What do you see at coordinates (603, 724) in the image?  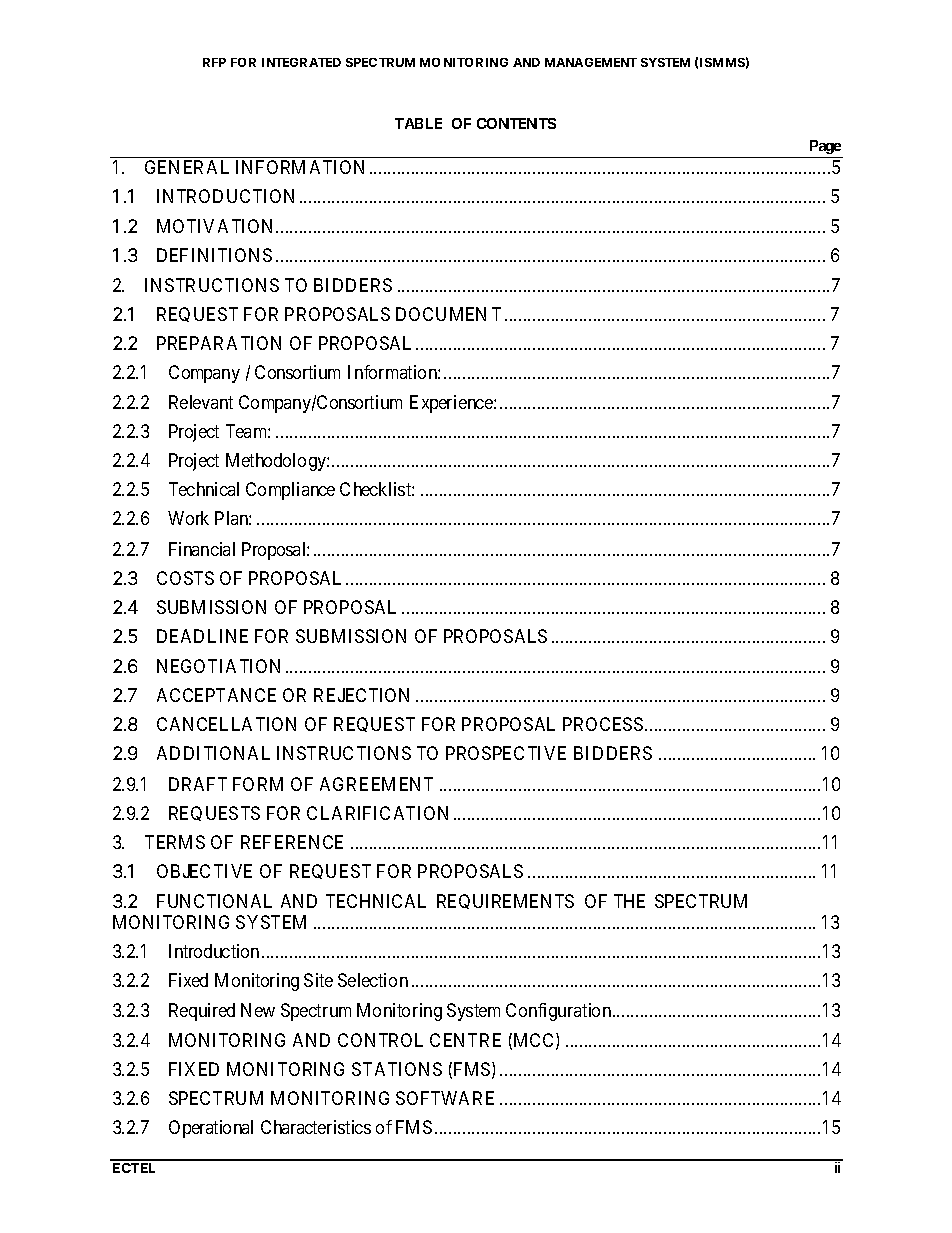 I see `PROCESS` at bounding box center [603, 724].
